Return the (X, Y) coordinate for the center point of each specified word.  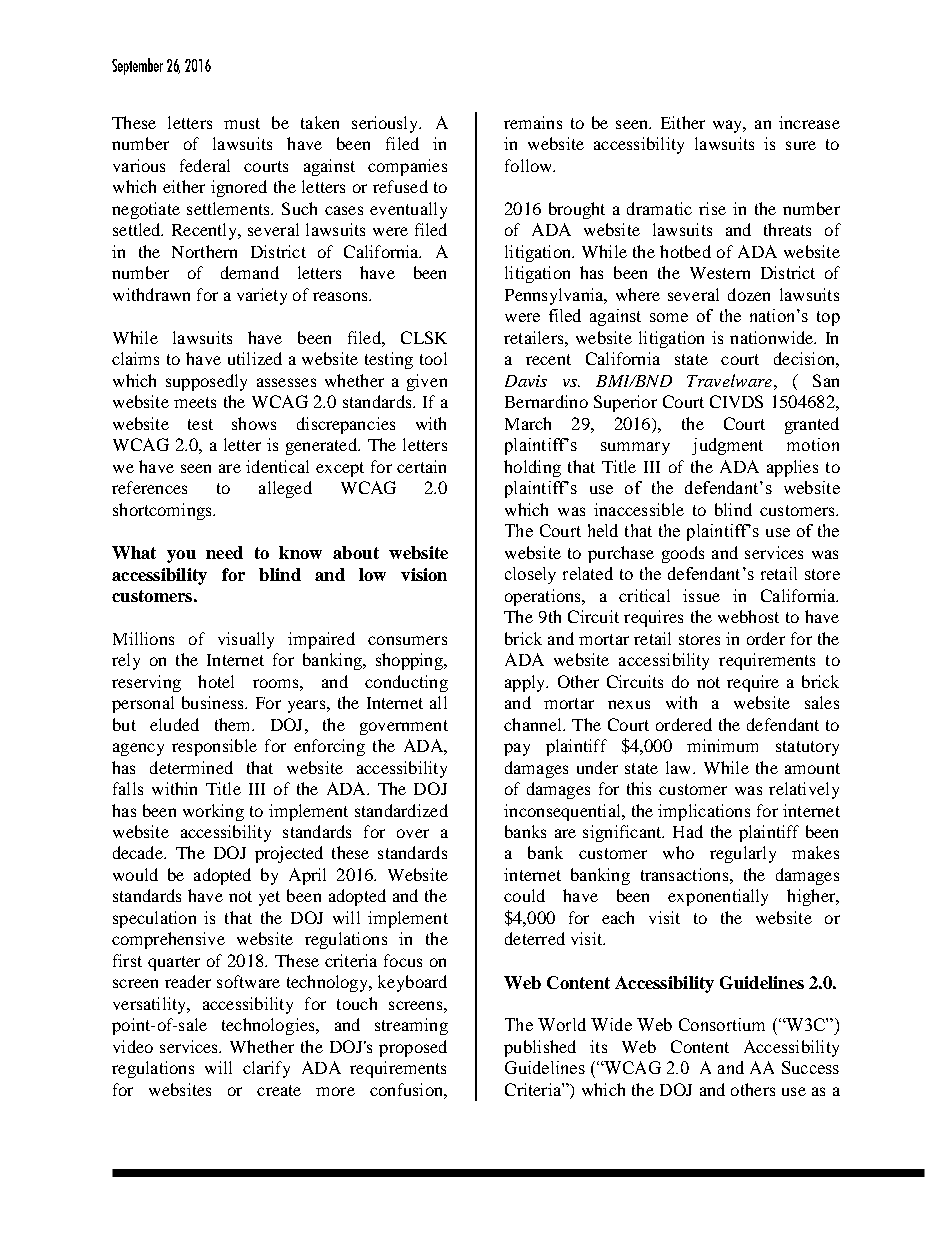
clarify (266, 1069)
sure (801, 145)
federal (205, 165)
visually (246, 640)
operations (544, 597)
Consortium (722, 1024)
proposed (413, 1048)
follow (530, 165)
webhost (748, 616)
